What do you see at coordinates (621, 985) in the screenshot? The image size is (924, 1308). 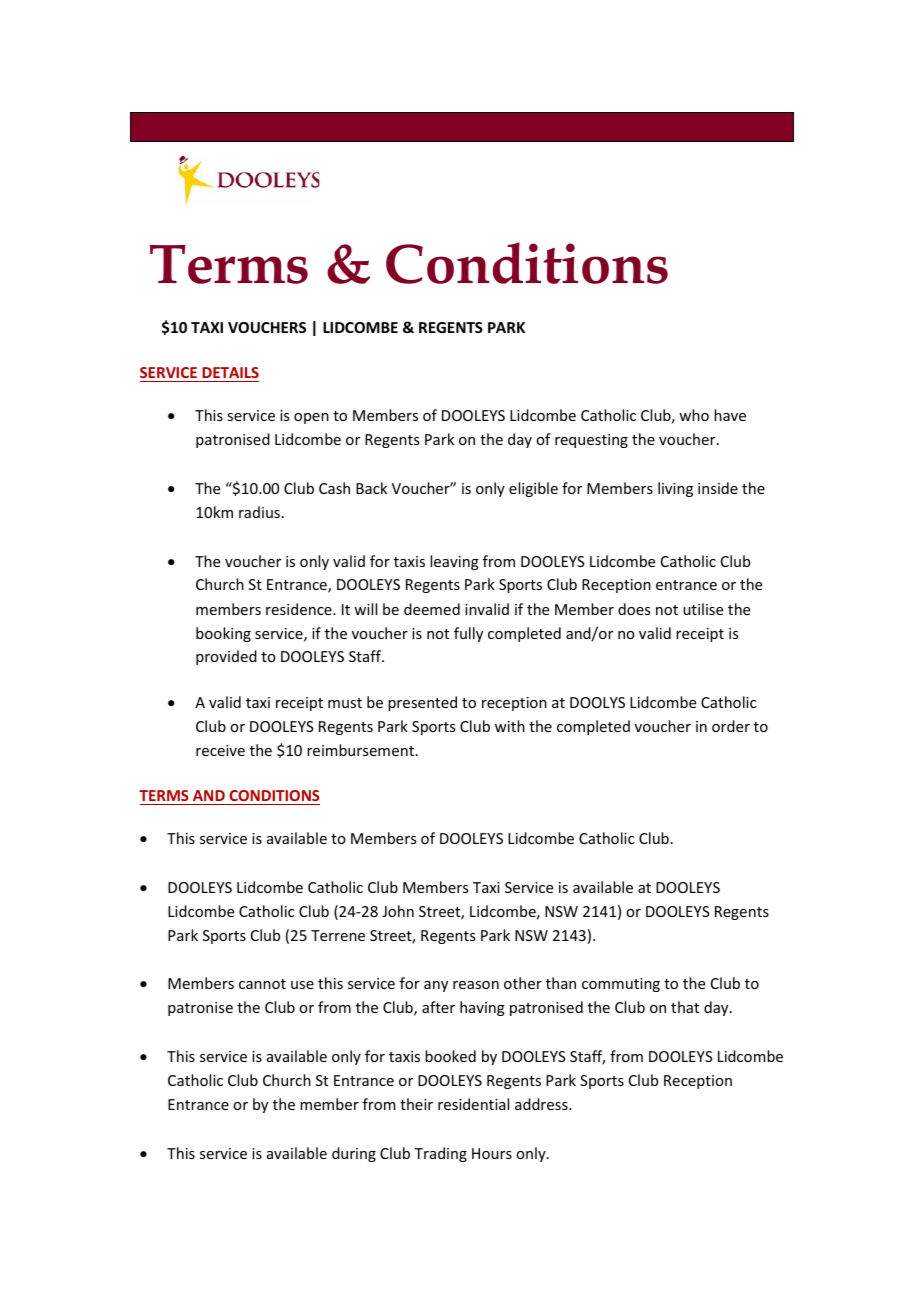 I see `commuting` at bounding box center [621, 985].
